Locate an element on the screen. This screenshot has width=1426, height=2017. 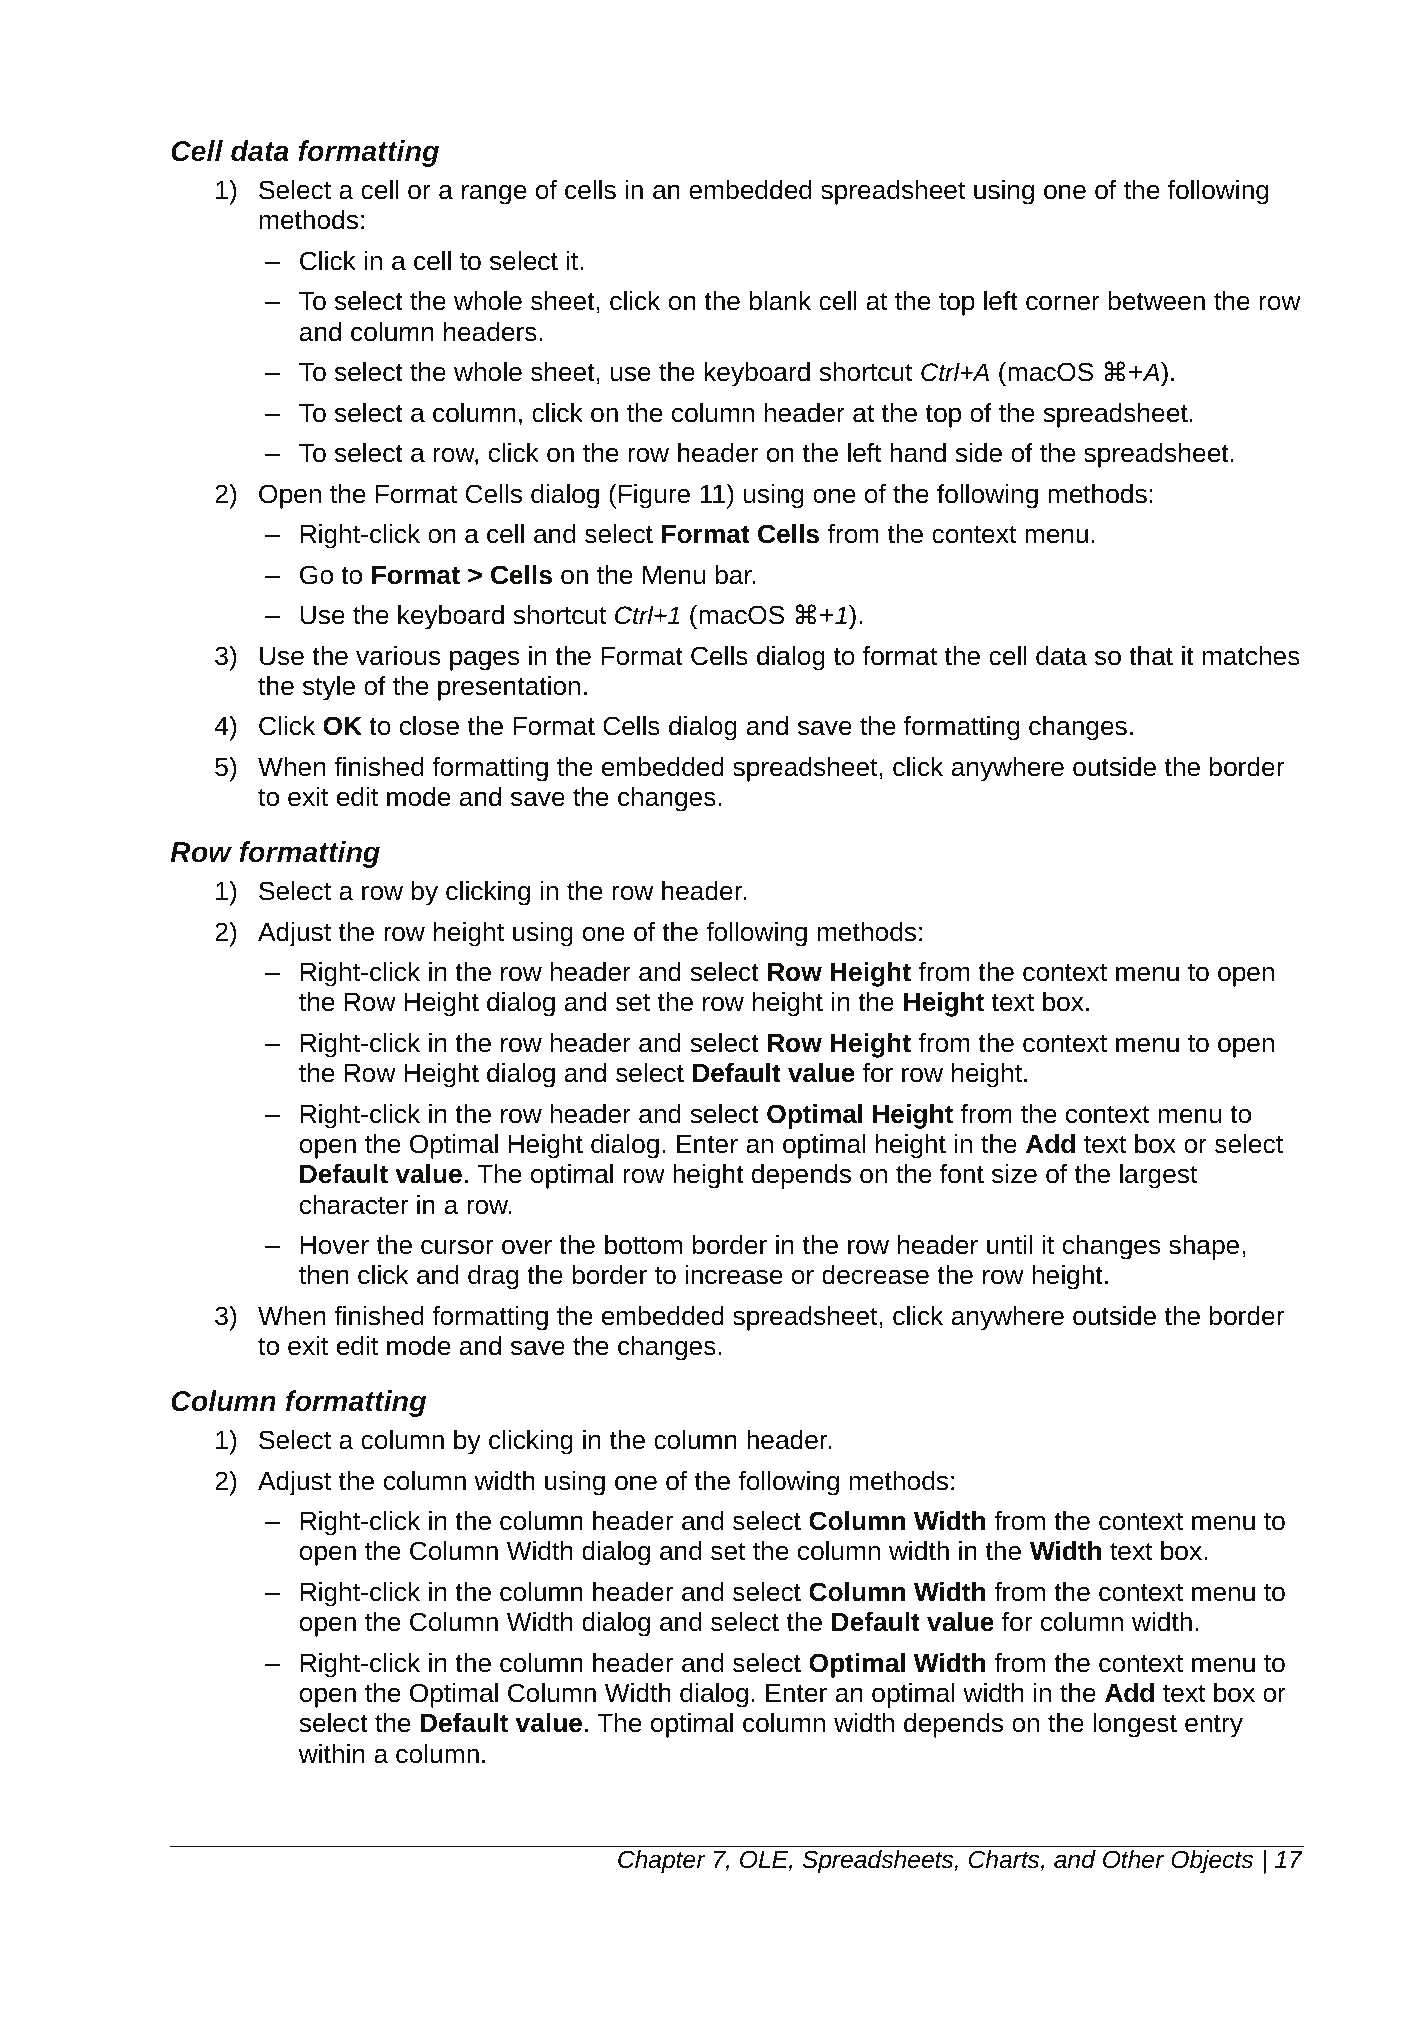
between is located at coordinates (1156, 301).
